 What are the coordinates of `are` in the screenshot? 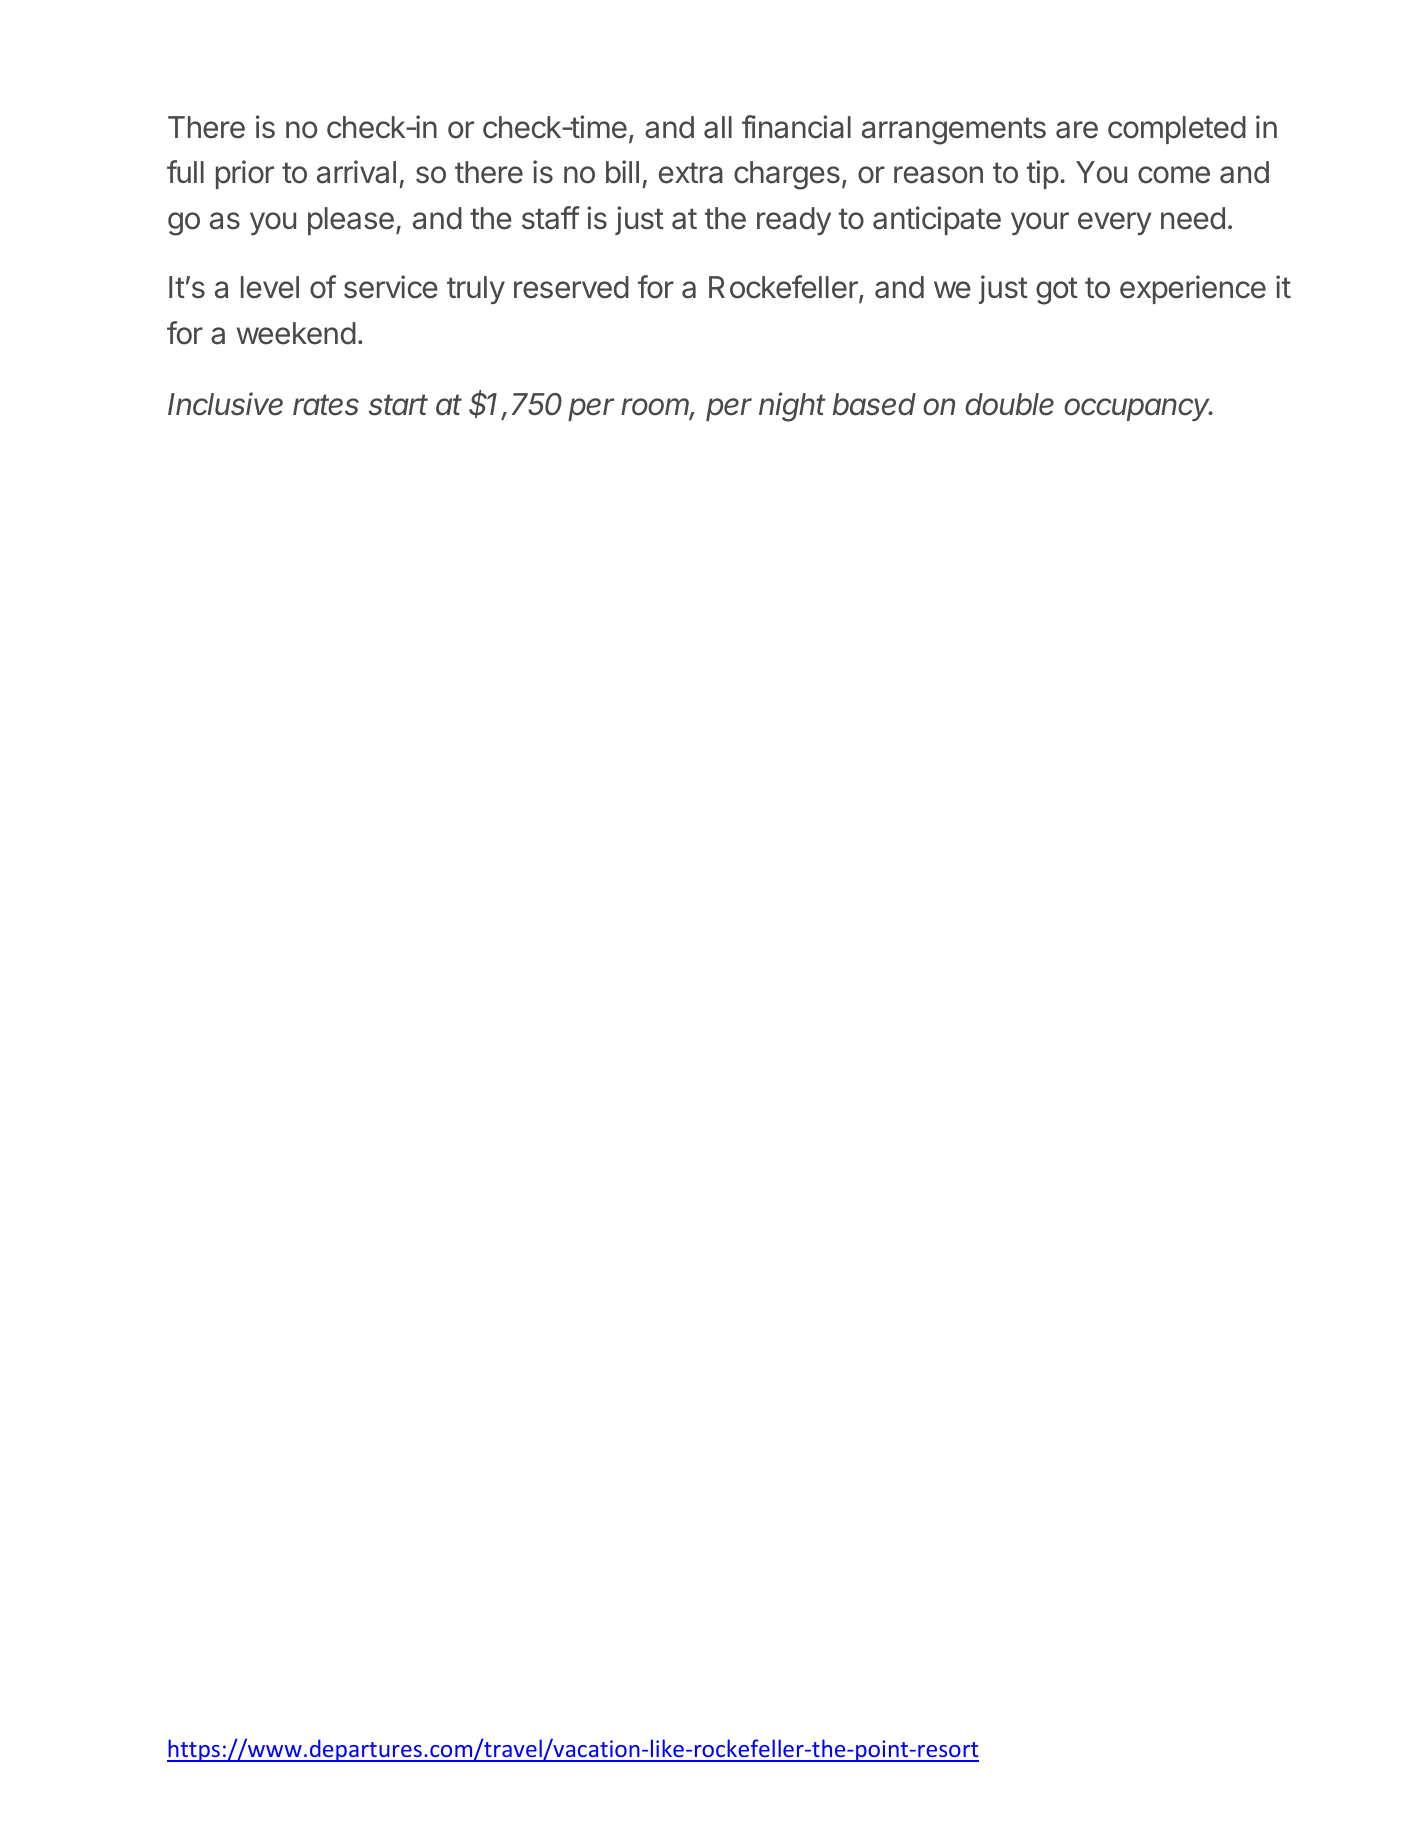 It's located at (1077, 130).
